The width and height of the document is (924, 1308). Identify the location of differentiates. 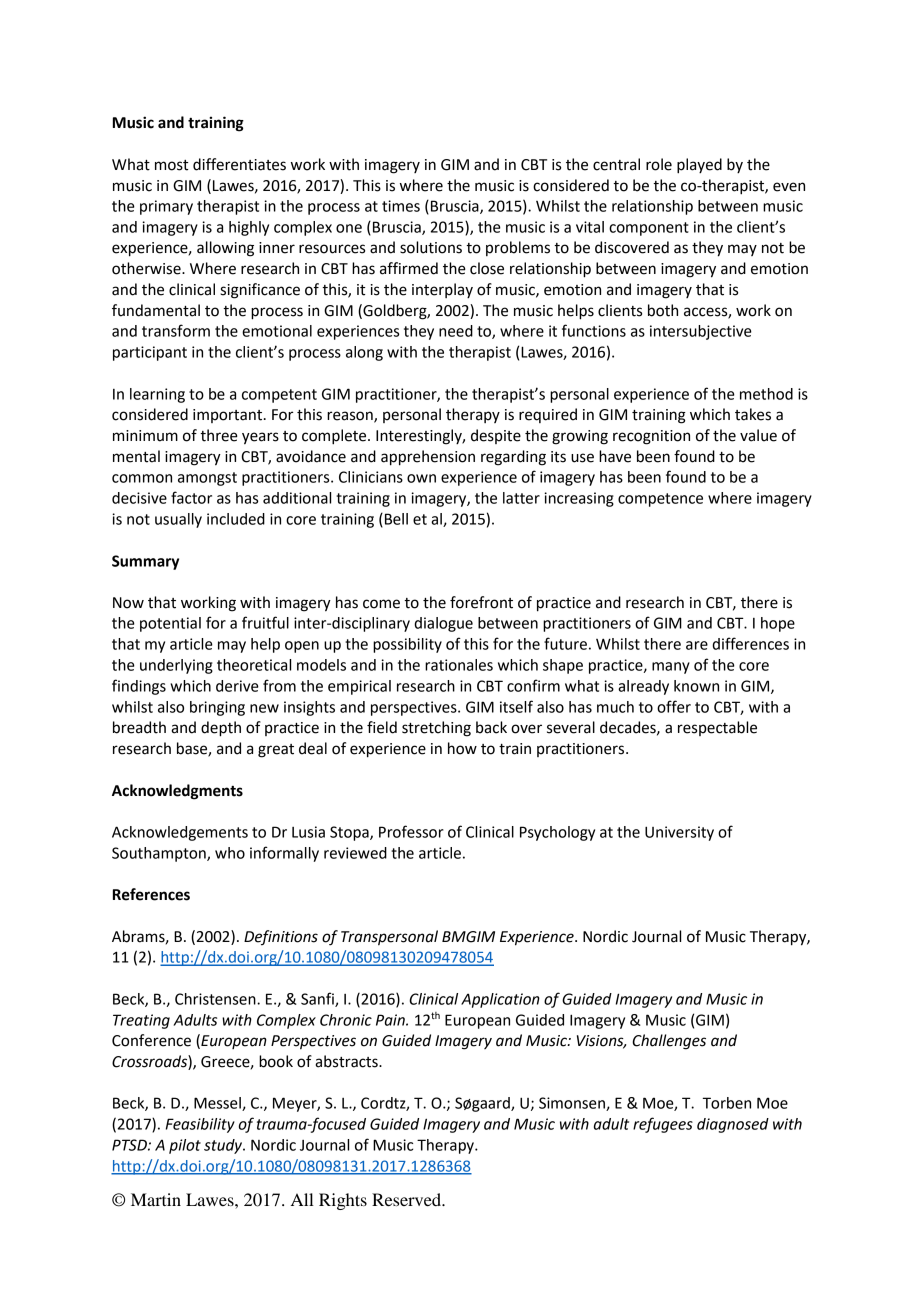
(239, 164).
